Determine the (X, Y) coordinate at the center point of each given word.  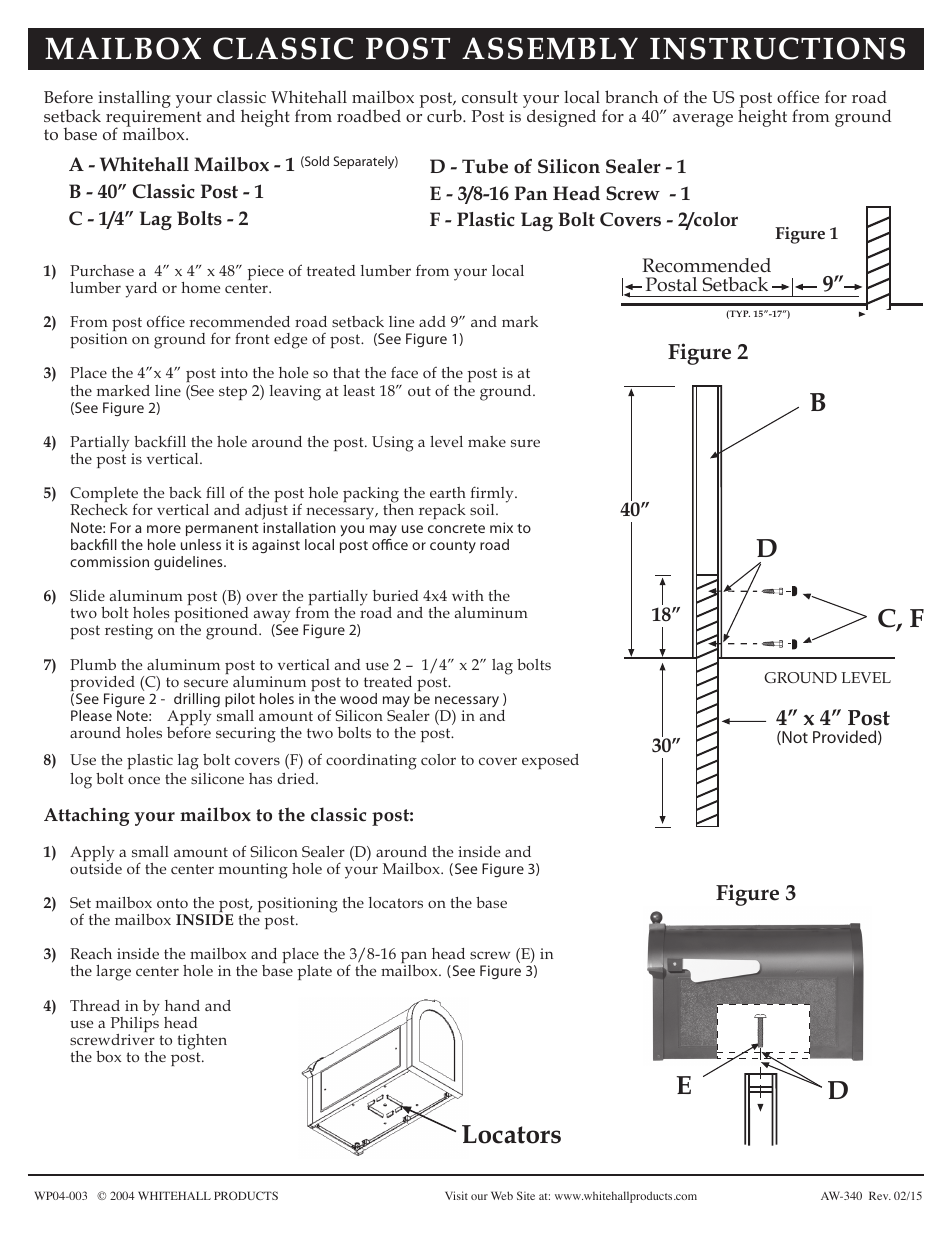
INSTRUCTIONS (777, 48)
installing (134, 100)
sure (525, 443)
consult (490, 96)
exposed (550, 761)
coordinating (371, 762)
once (144, 780)
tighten (202, 1042)
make (487, 441)
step (233, 393)
